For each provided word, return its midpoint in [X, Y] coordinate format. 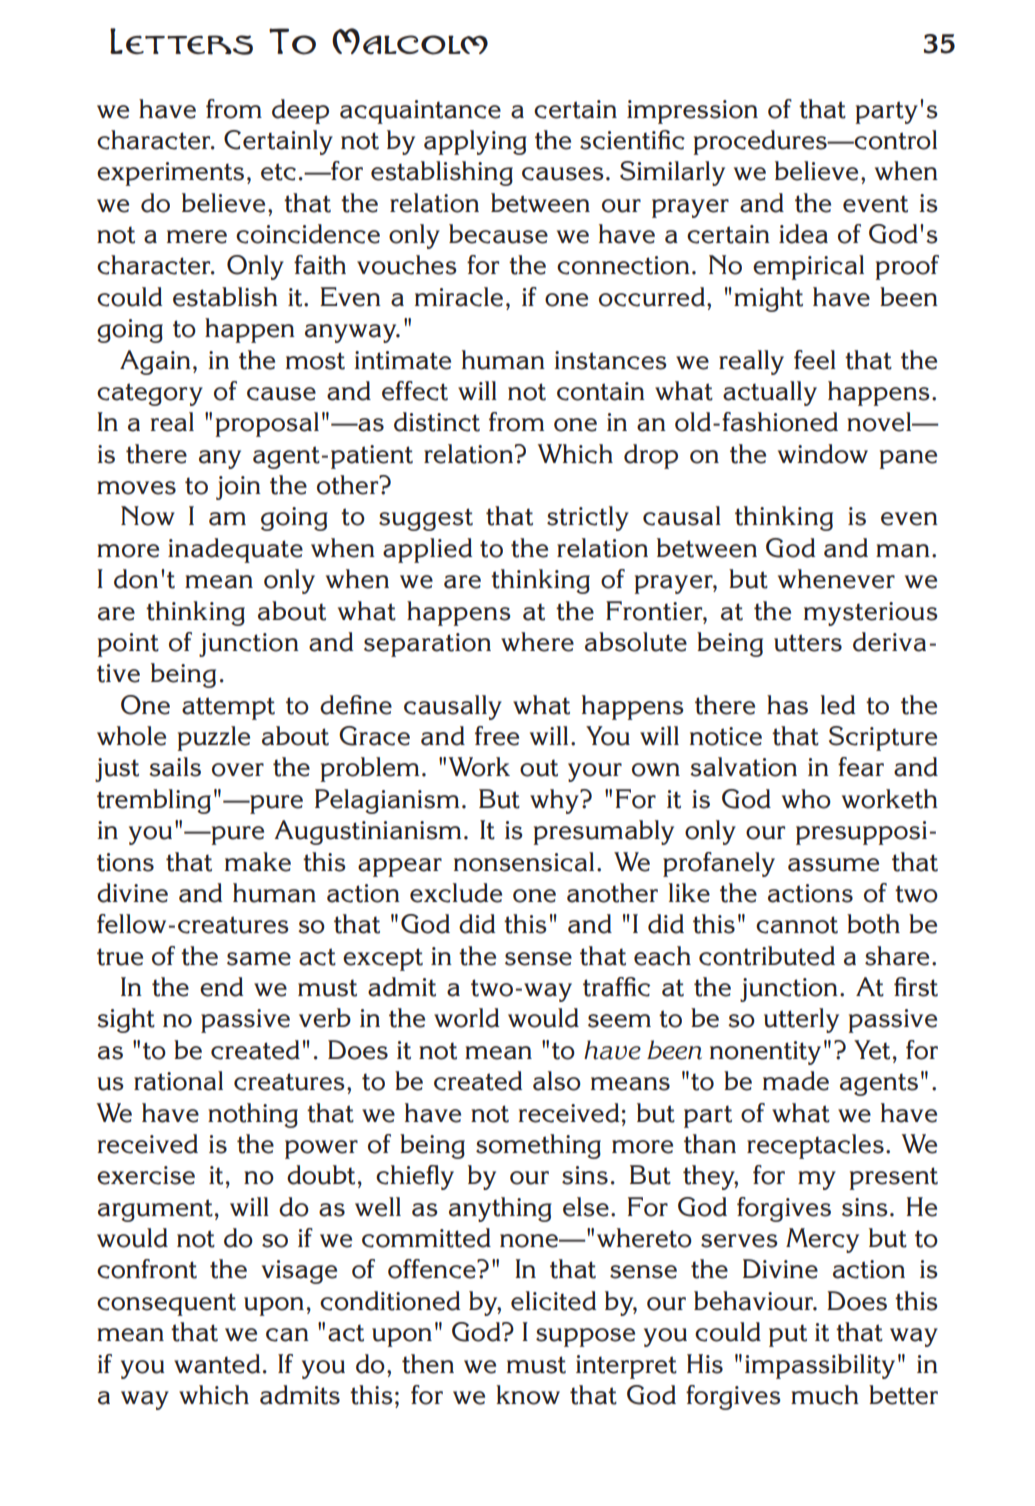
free [497, 736]
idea [803, 234]
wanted [217, 1364]
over [238, 770]
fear [861, 767]
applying [475, 142]
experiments [170, 174]
